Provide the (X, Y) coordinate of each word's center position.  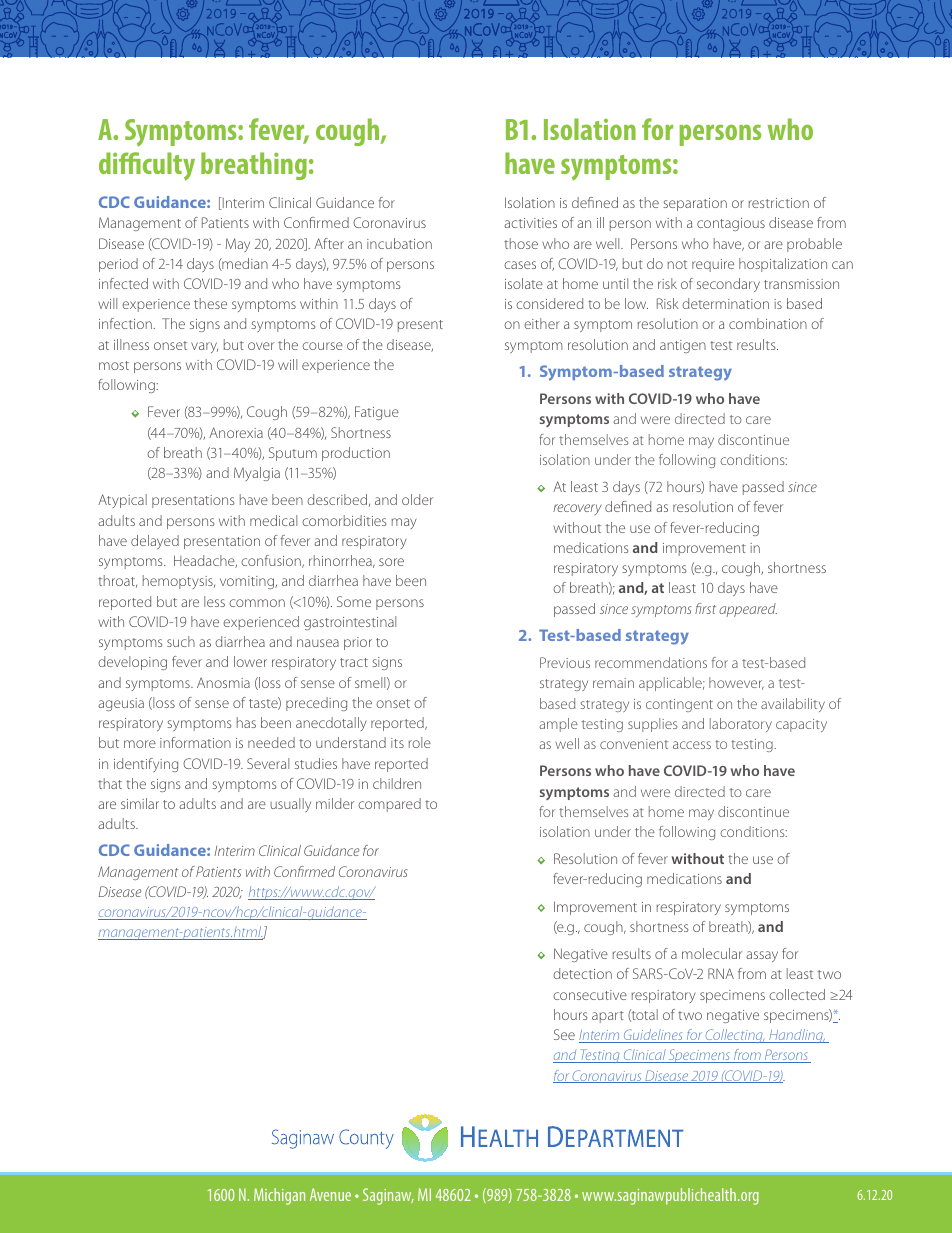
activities (530, 223)
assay (762, 956)
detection (582, 973)
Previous (565, 662)
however (736, 683)
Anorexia (236, 432)
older (417, 499)
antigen (683, 346)
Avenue (330, 1194)
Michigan (279, 1196)
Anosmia (223, 682)
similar (140, 803)
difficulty (147, 166)
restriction (779, 203)
